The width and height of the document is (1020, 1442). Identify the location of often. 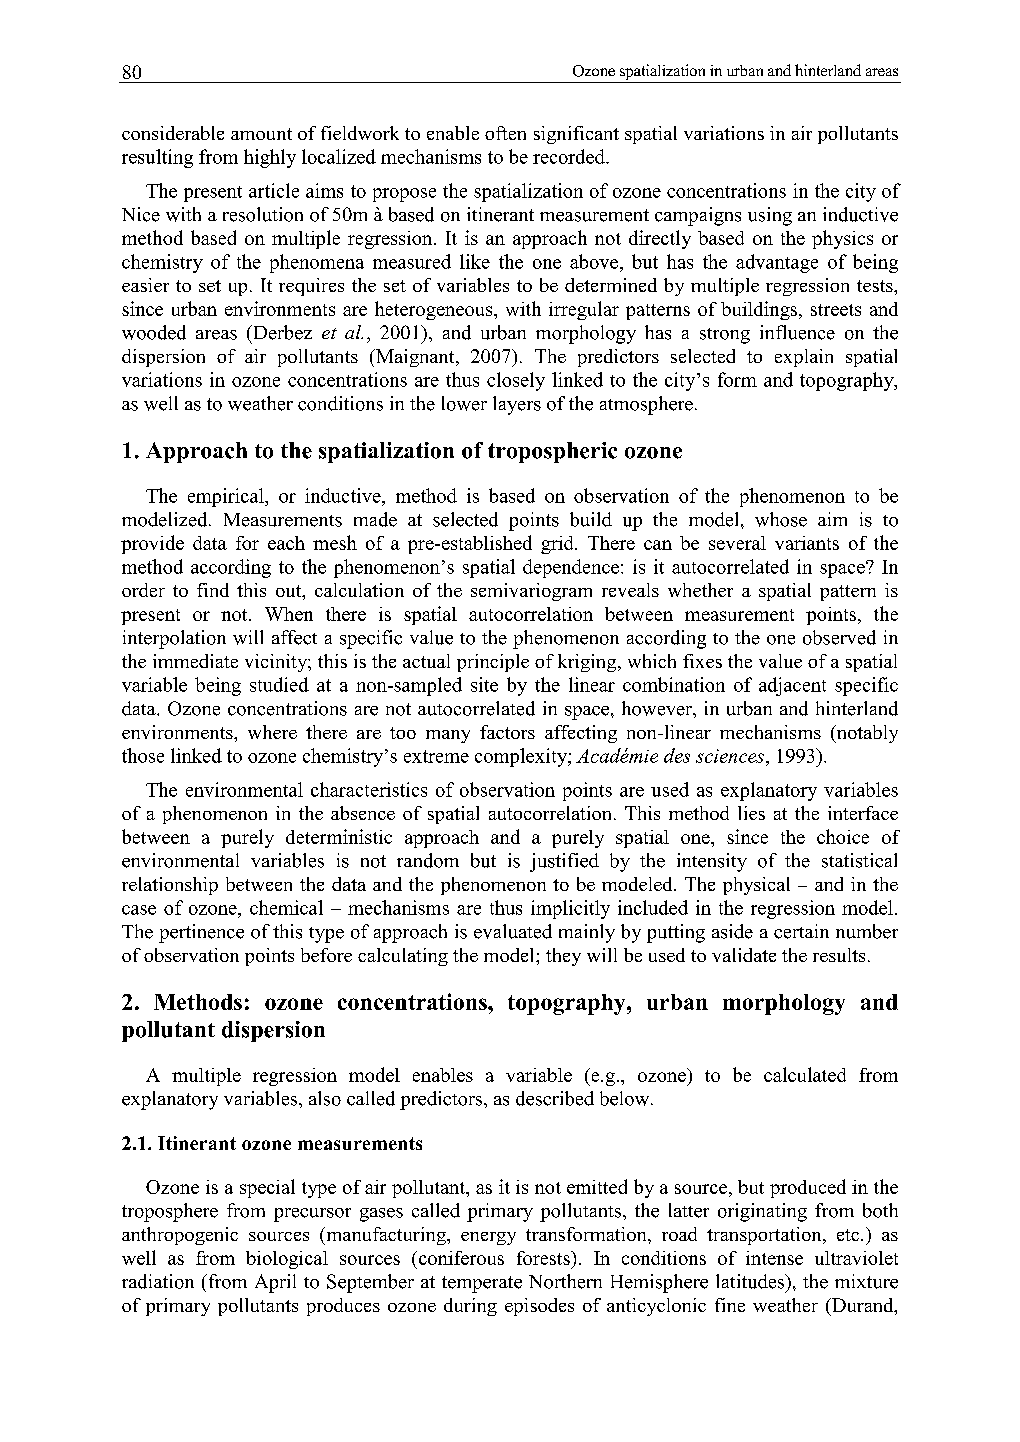
(505, 133).
